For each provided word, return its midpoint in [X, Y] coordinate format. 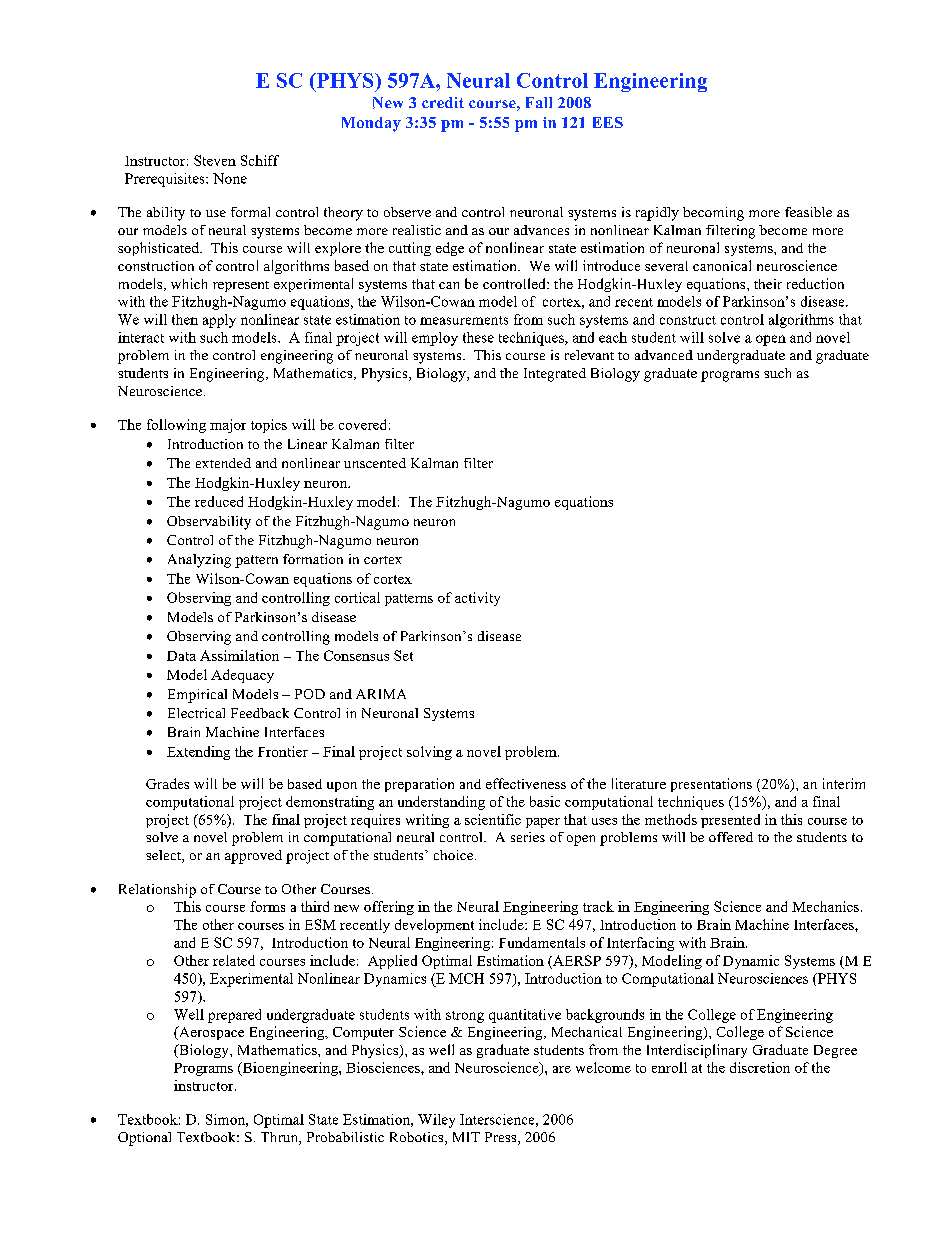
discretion [760, 1067]
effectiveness [526, 783]
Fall [539, 102]
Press [502, 1138]
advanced [664, 355]
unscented [375, 463]
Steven [215, 160]
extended [223, 463]
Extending [198, 753]
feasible [808, 212]
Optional [144, 1139]
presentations [711, 785]
